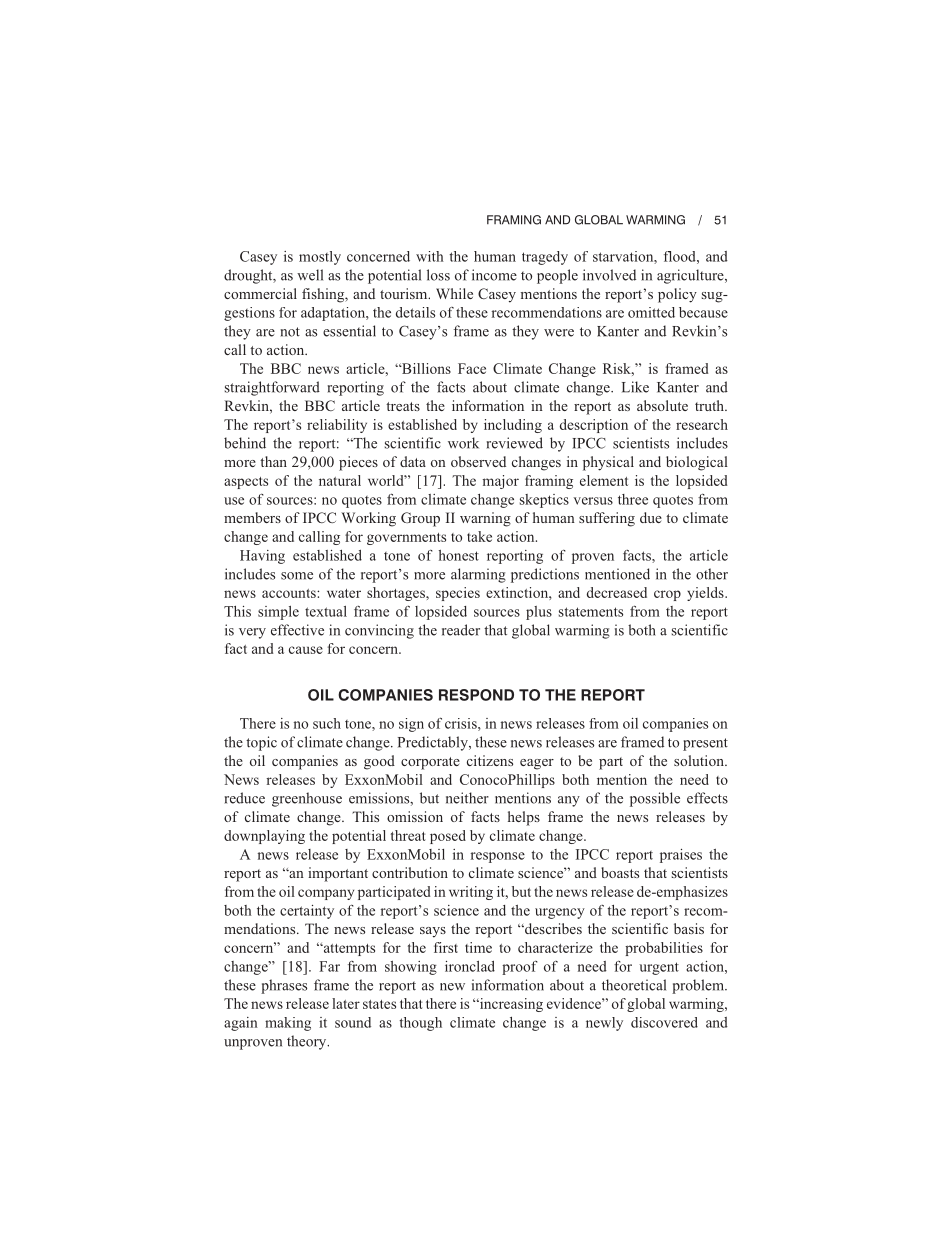  What do you see at coordinates (667, 595) in the page?
I see `crop` at bounding box center [667, 595].
